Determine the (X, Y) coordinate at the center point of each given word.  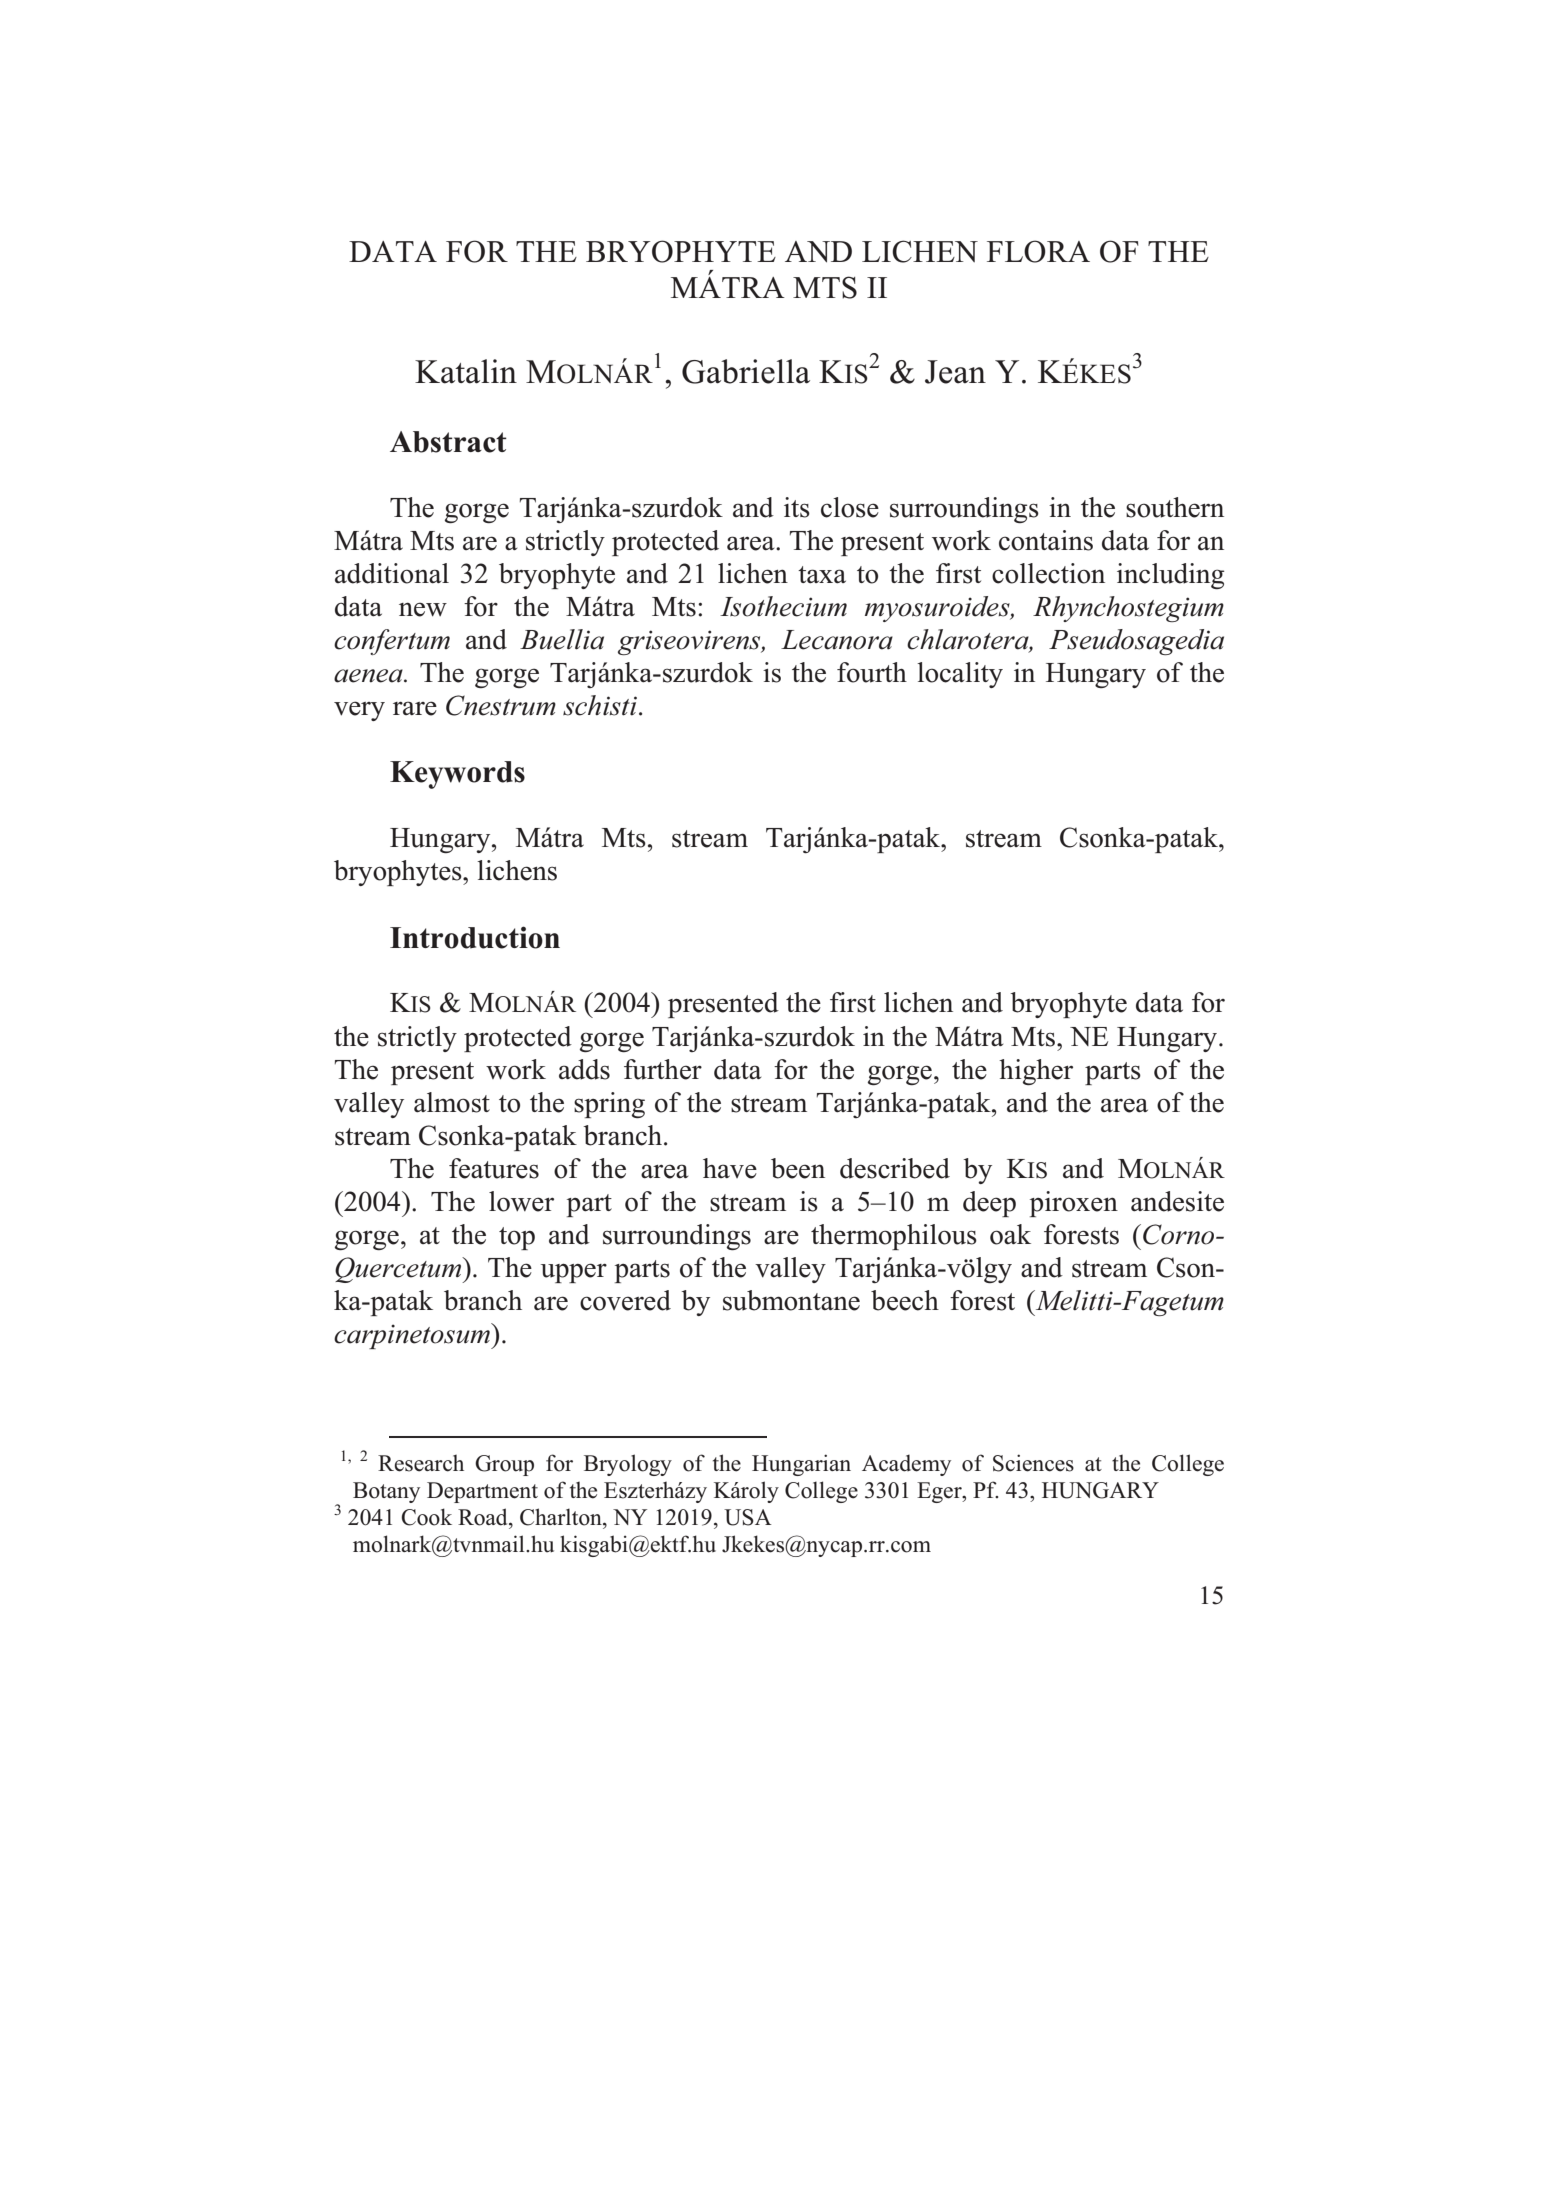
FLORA (1038, 251)
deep (989, 1204)
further (663, 1069)
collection (1048, 573)
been (798, 1168)
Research (421, 1463)
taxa (822, 575)
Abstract (448, 442)
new (423, 609)
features (494, 1168)
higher (1036, 1072)
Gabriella (746, 371)
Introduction (475, 937)
